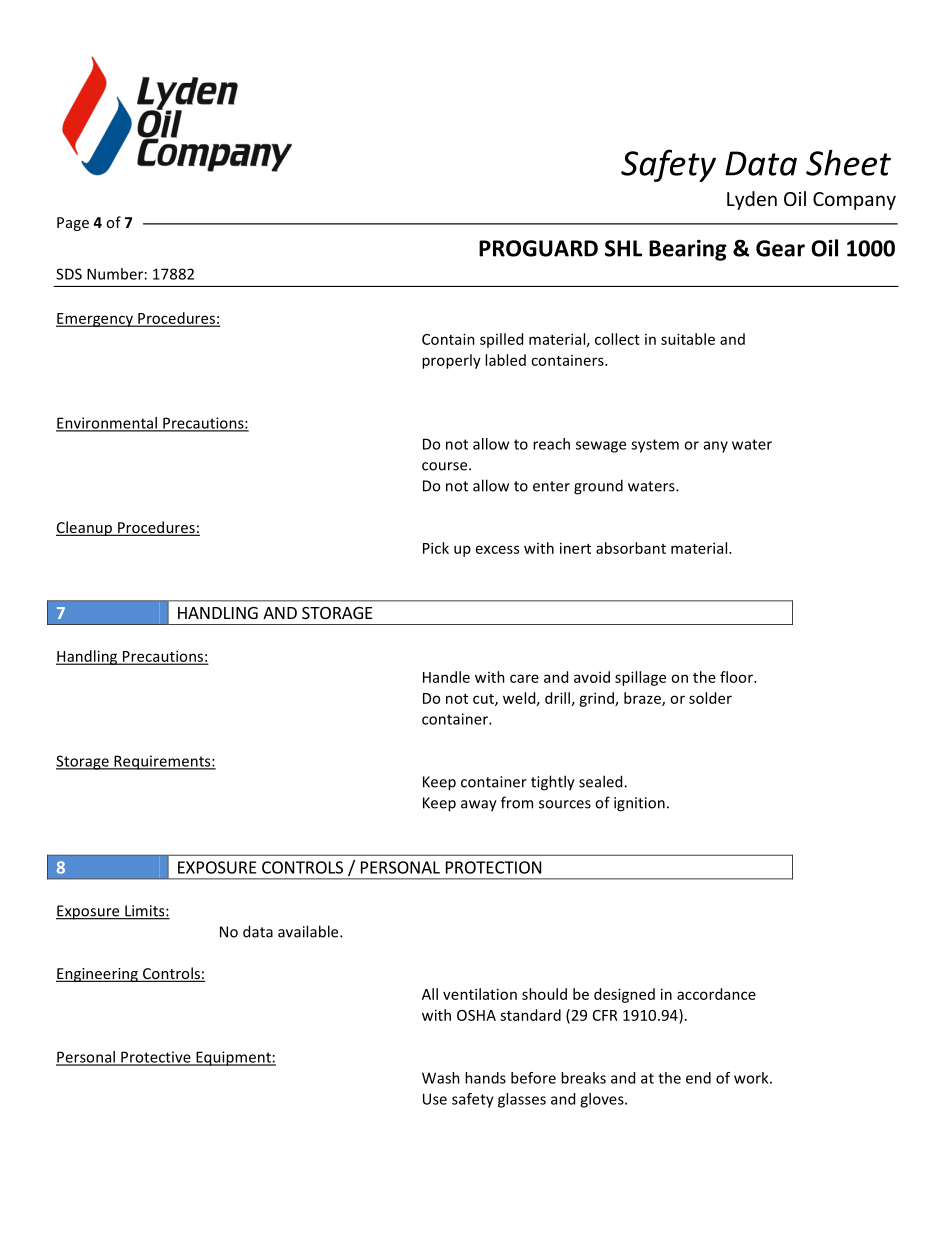  I want to click on Page, so click(73, 224).
